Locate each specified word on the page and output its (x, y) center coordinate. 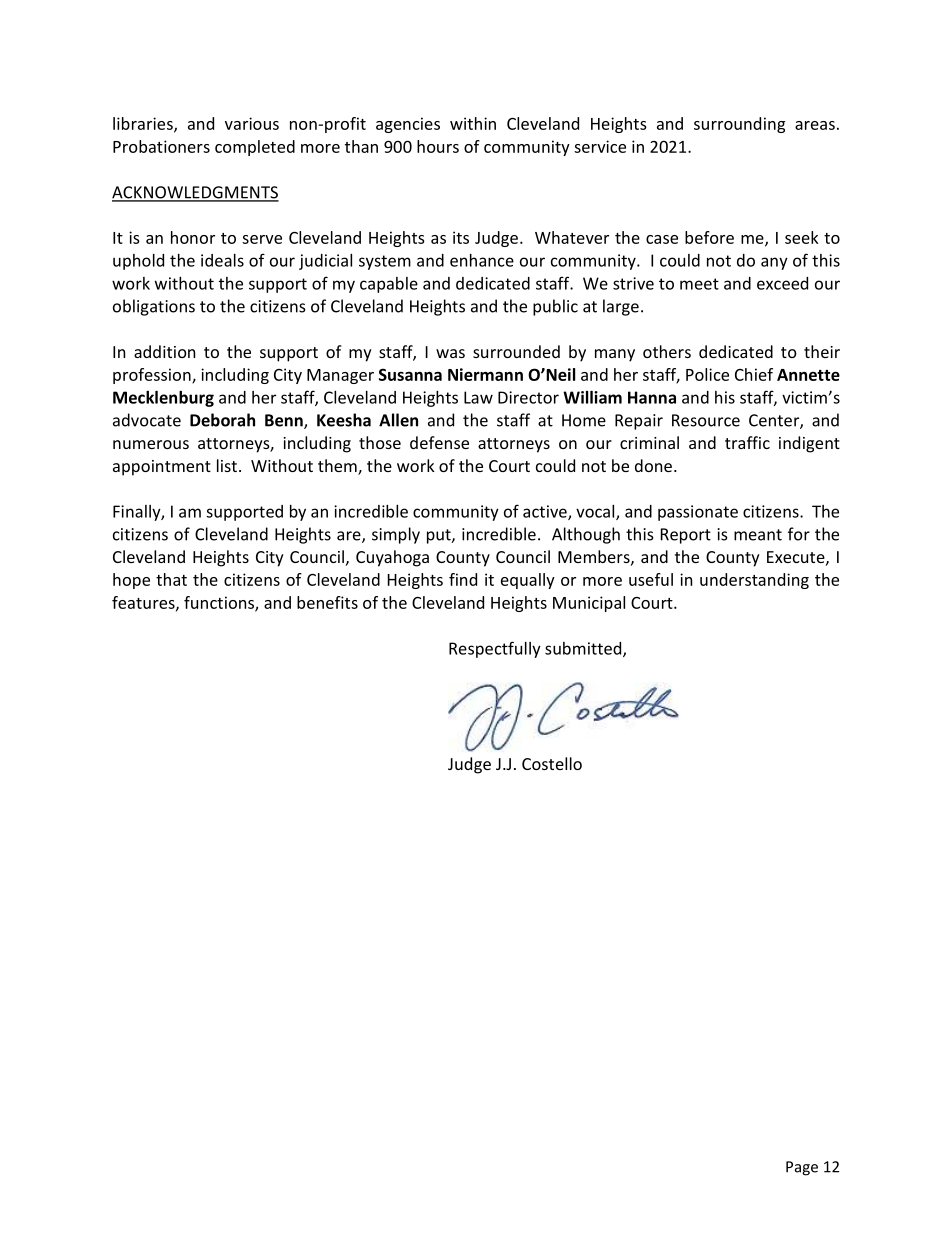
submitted (584, 649)
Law (478, 397)
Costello (552, 763)
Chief (754, 374)
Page (802, 1168)
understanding (754, 581)
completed (255, 148)
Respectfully (495, 649)
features (144, 603)
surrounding (739, 125)
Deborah (222, 420)
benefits (327, 602)
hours (438, 146)
